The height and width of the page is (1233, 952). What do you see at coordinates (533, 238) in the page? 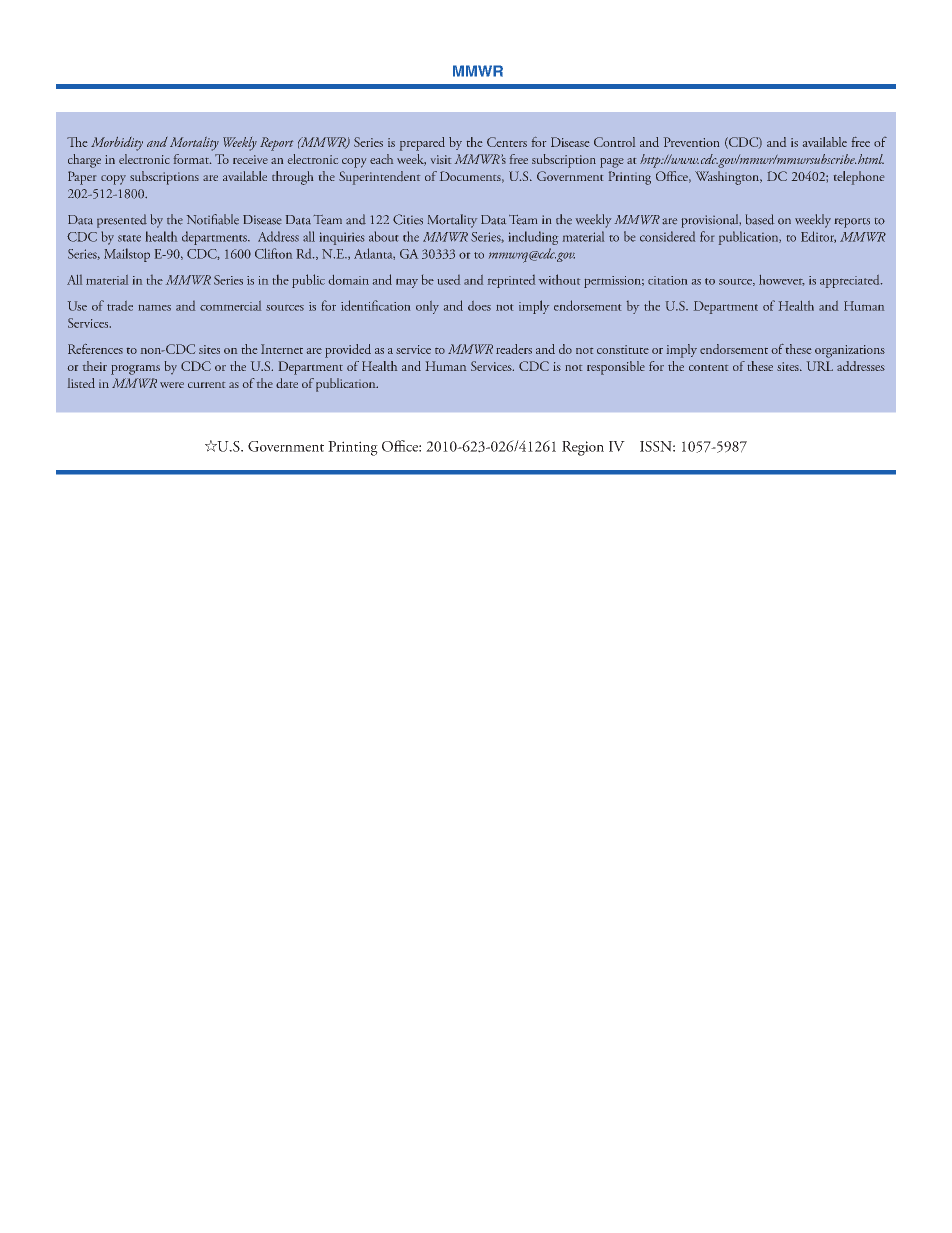
I see `including` at bounding box center [533, 238].
